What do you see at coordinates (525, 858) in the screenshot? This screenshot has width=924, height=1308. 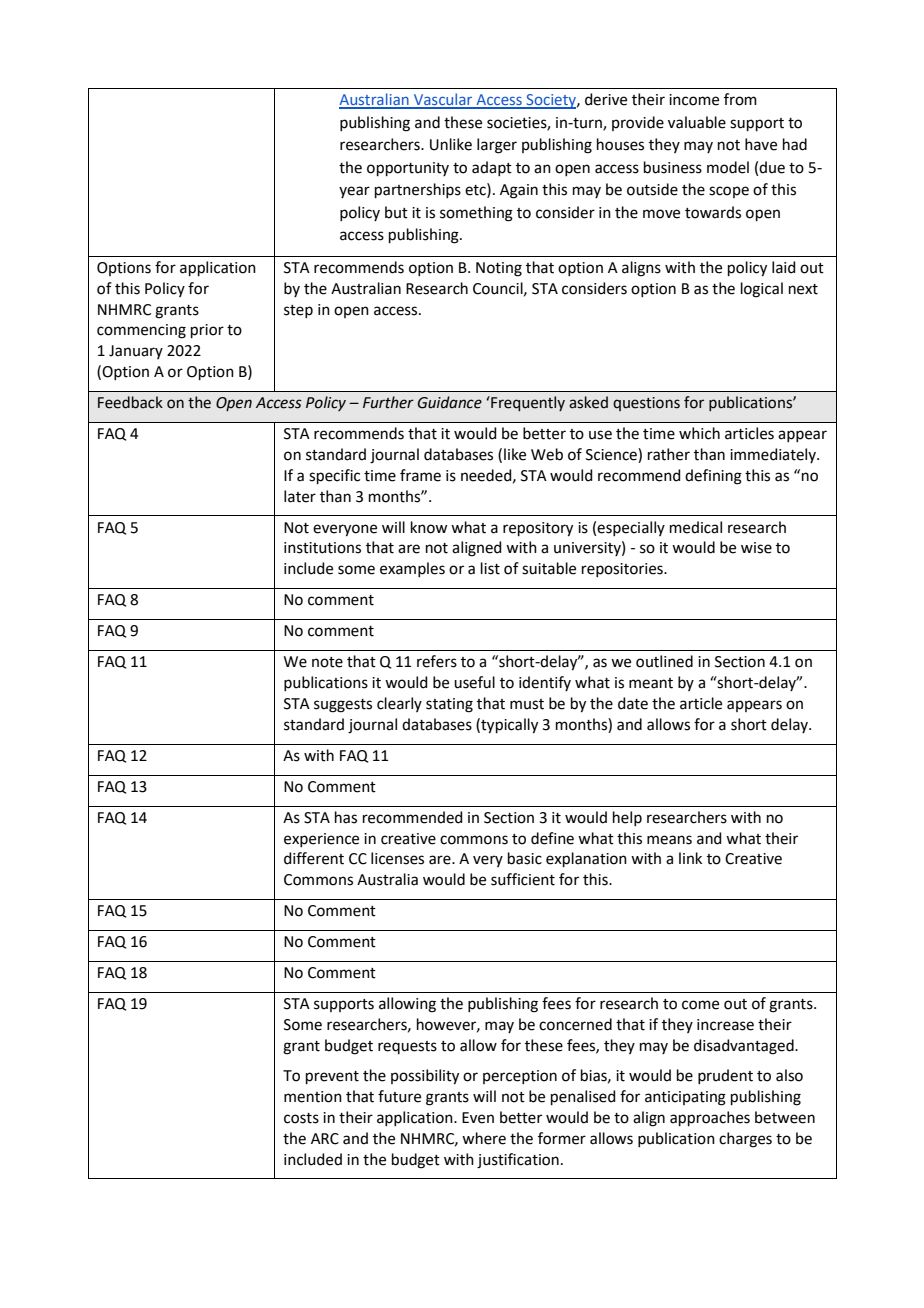 I see `basic` at bounding box center [525, 858].
